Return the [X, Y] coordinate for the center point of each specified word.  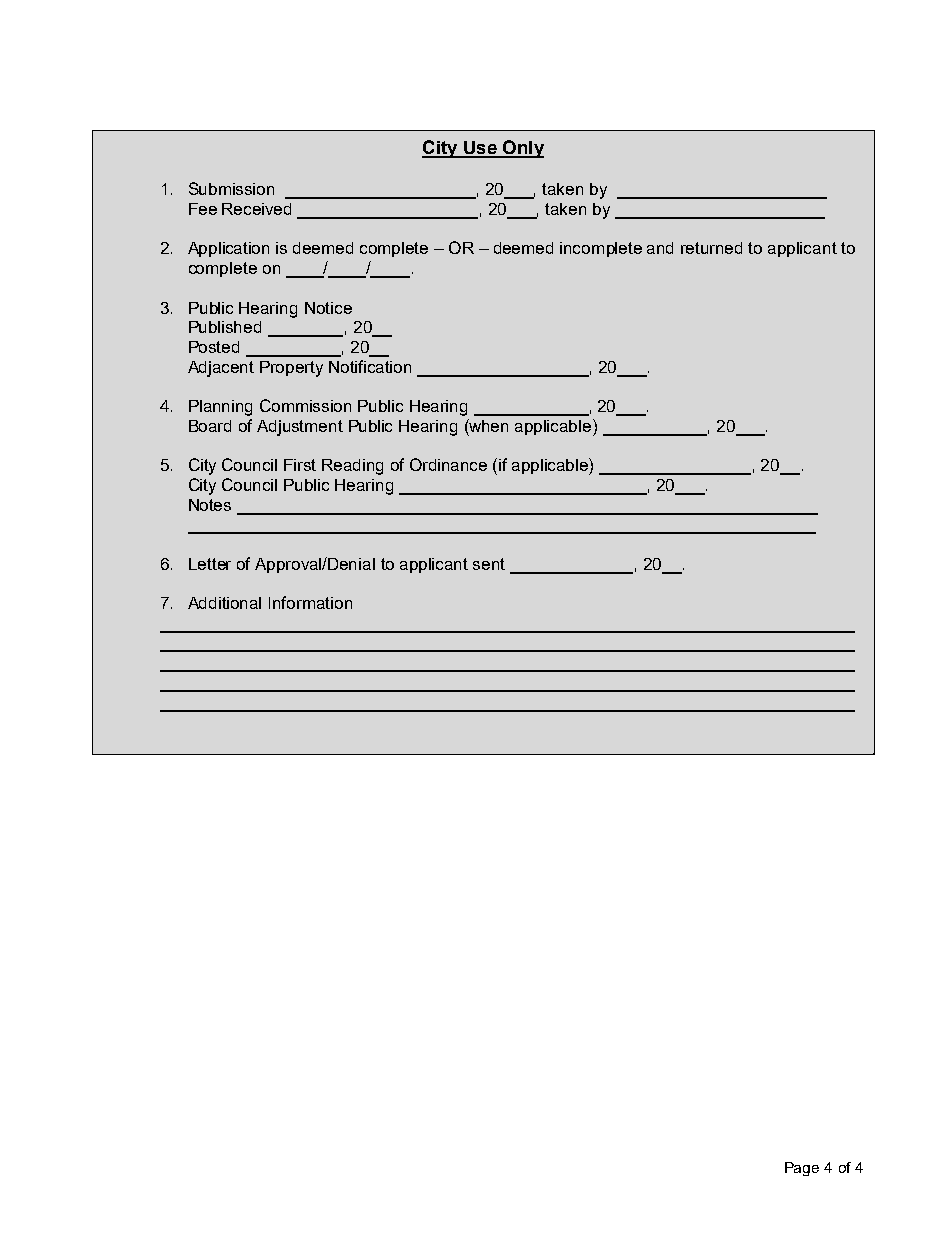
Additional [224, 603]
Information [310, 602]
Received [256, 209]
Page [802, 1169]
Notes [210, 505]
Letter [210, 564]
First [300, 465]
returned [711, 248]
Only [522, 149]
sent [489, 564]
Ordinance [448, 464]
